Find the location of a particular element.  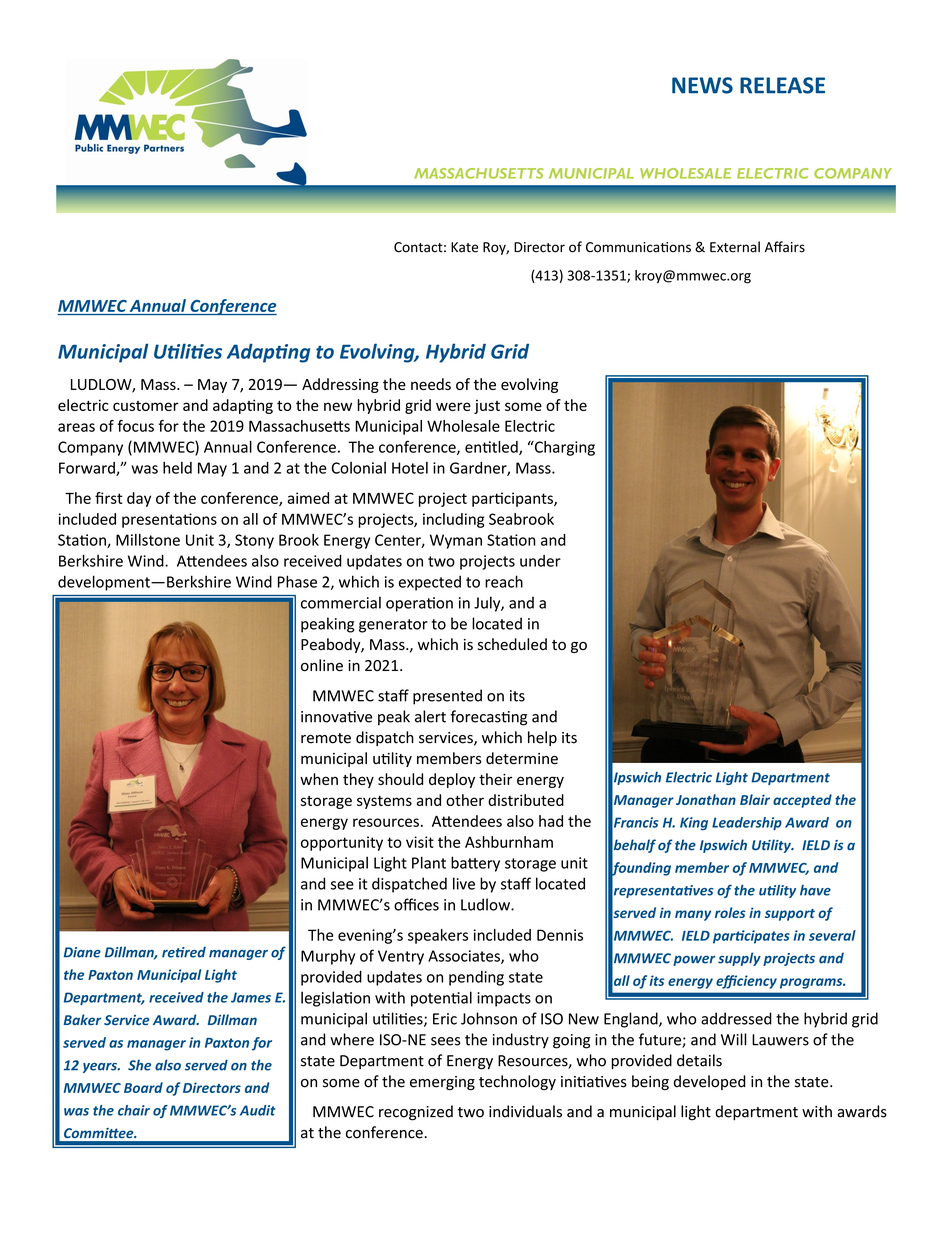

Board is located at coordinates (143, 1087).
